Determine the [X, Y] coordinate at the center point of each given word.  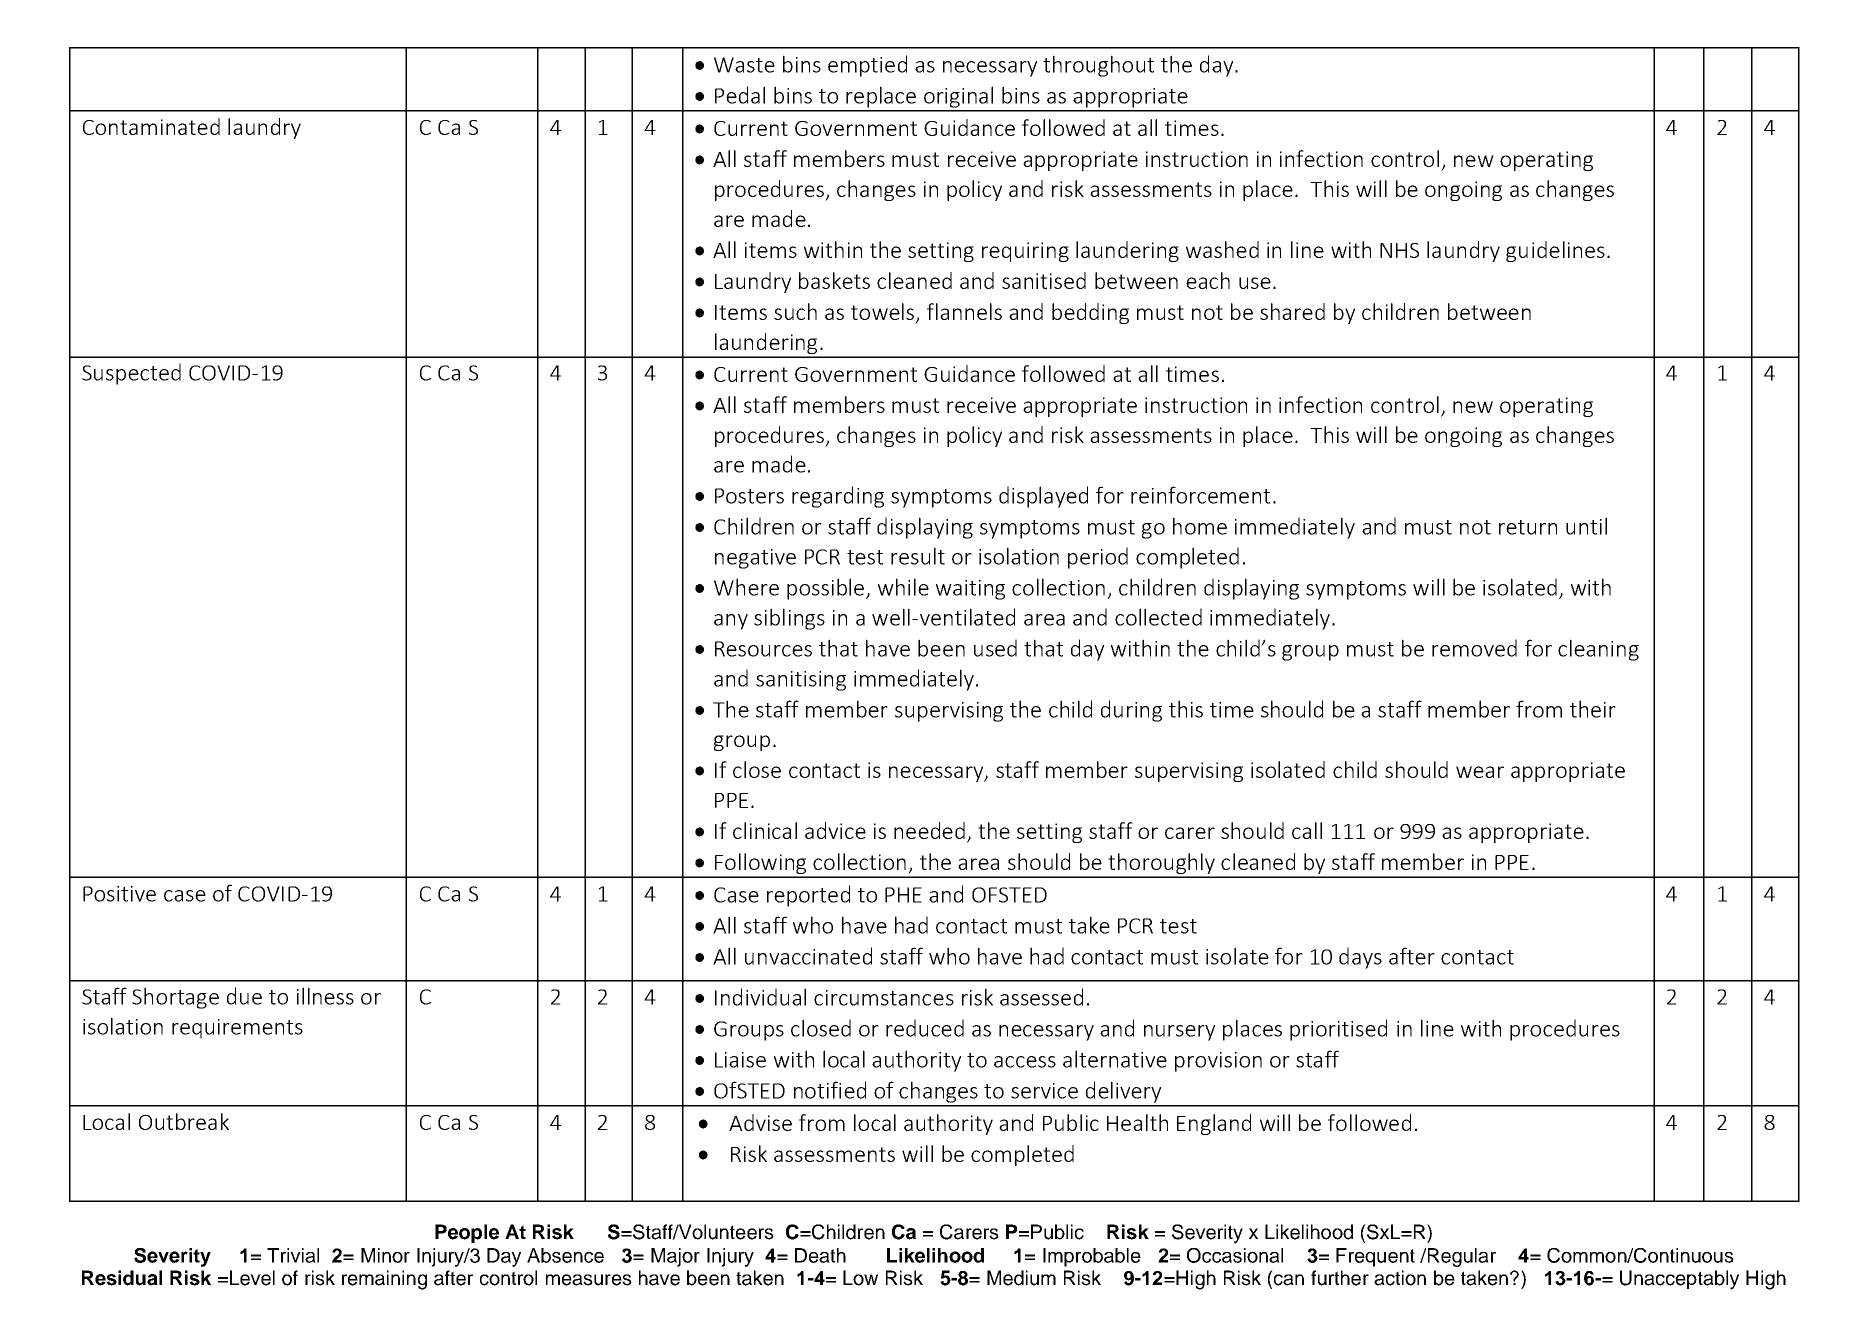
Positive [119, 894]
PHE [903, 895]
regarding [838, 497]
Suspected [131, 374]
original [959, 98]
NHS [1399, 250]
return [1528, 527]
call [1307, 830]
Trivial [293, 1255]
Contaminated [151, 126]
